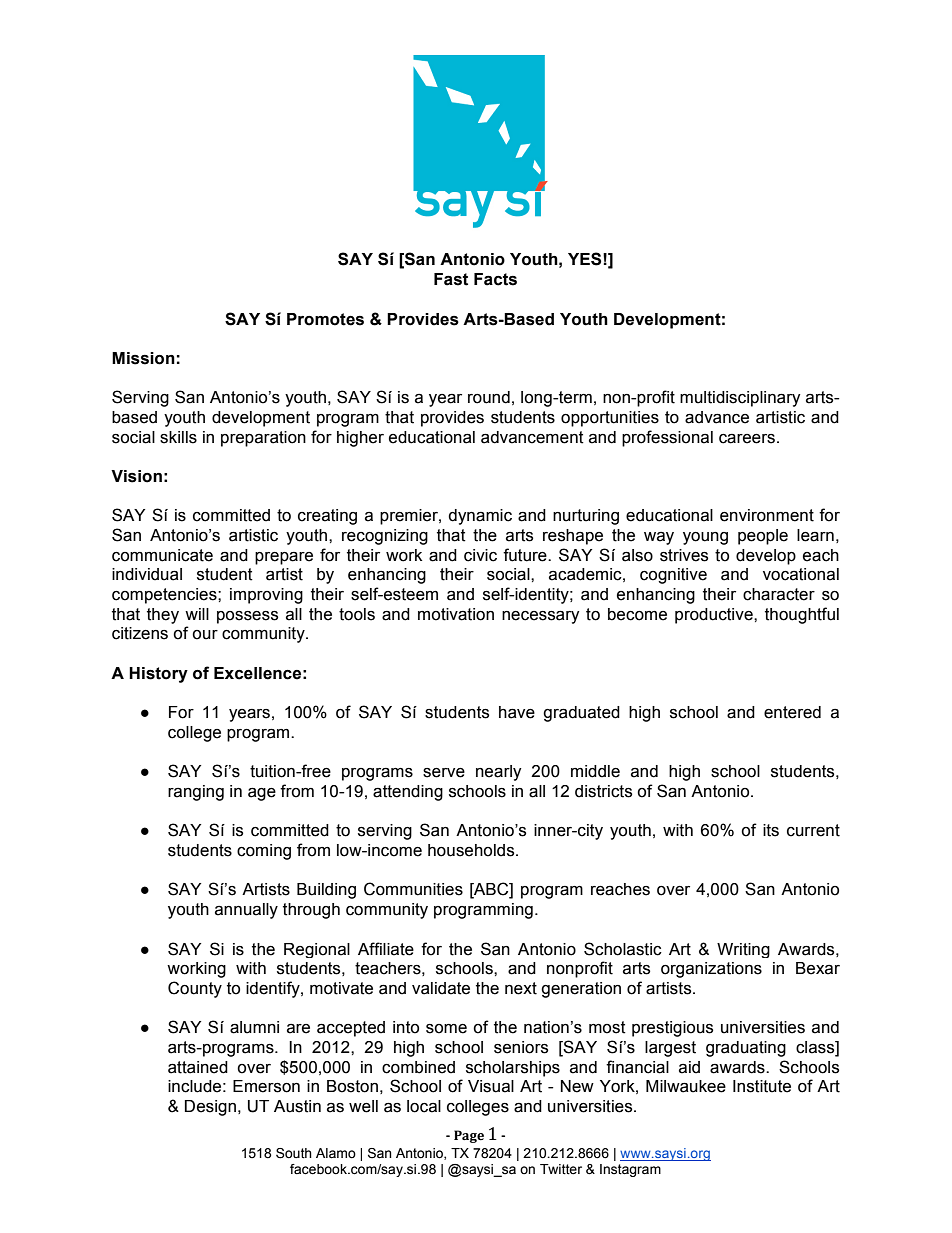 This page has width=952, height=1233. What do you see at coordinates (495, 279) in the page?
I see `Facts` at bounding box center [495, 279].
